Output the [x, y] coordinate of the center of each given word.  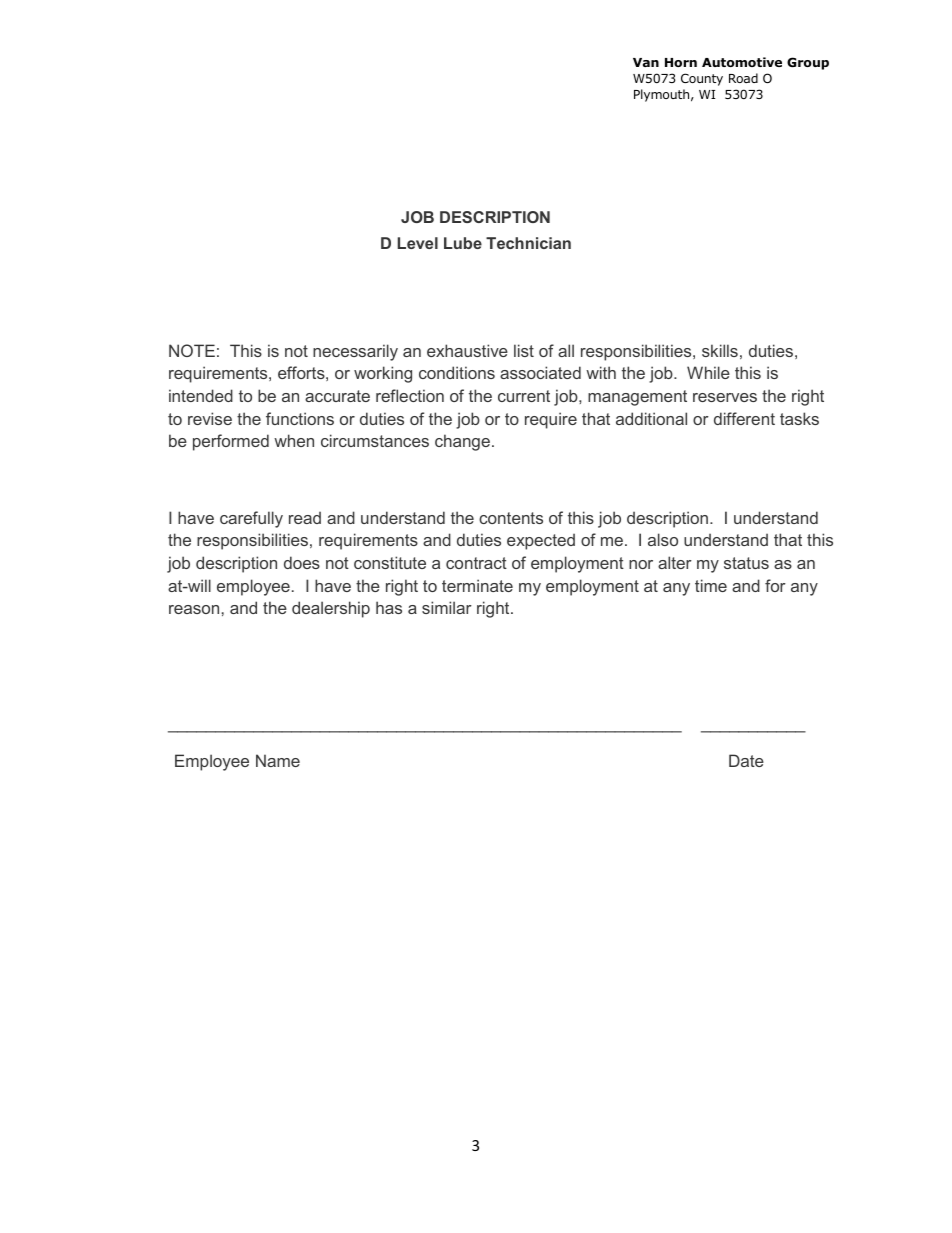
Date [746, 760]
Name [278, 760]
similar [447, 607]
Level [418, 243]
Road [743, 78]
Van [646, 62]
